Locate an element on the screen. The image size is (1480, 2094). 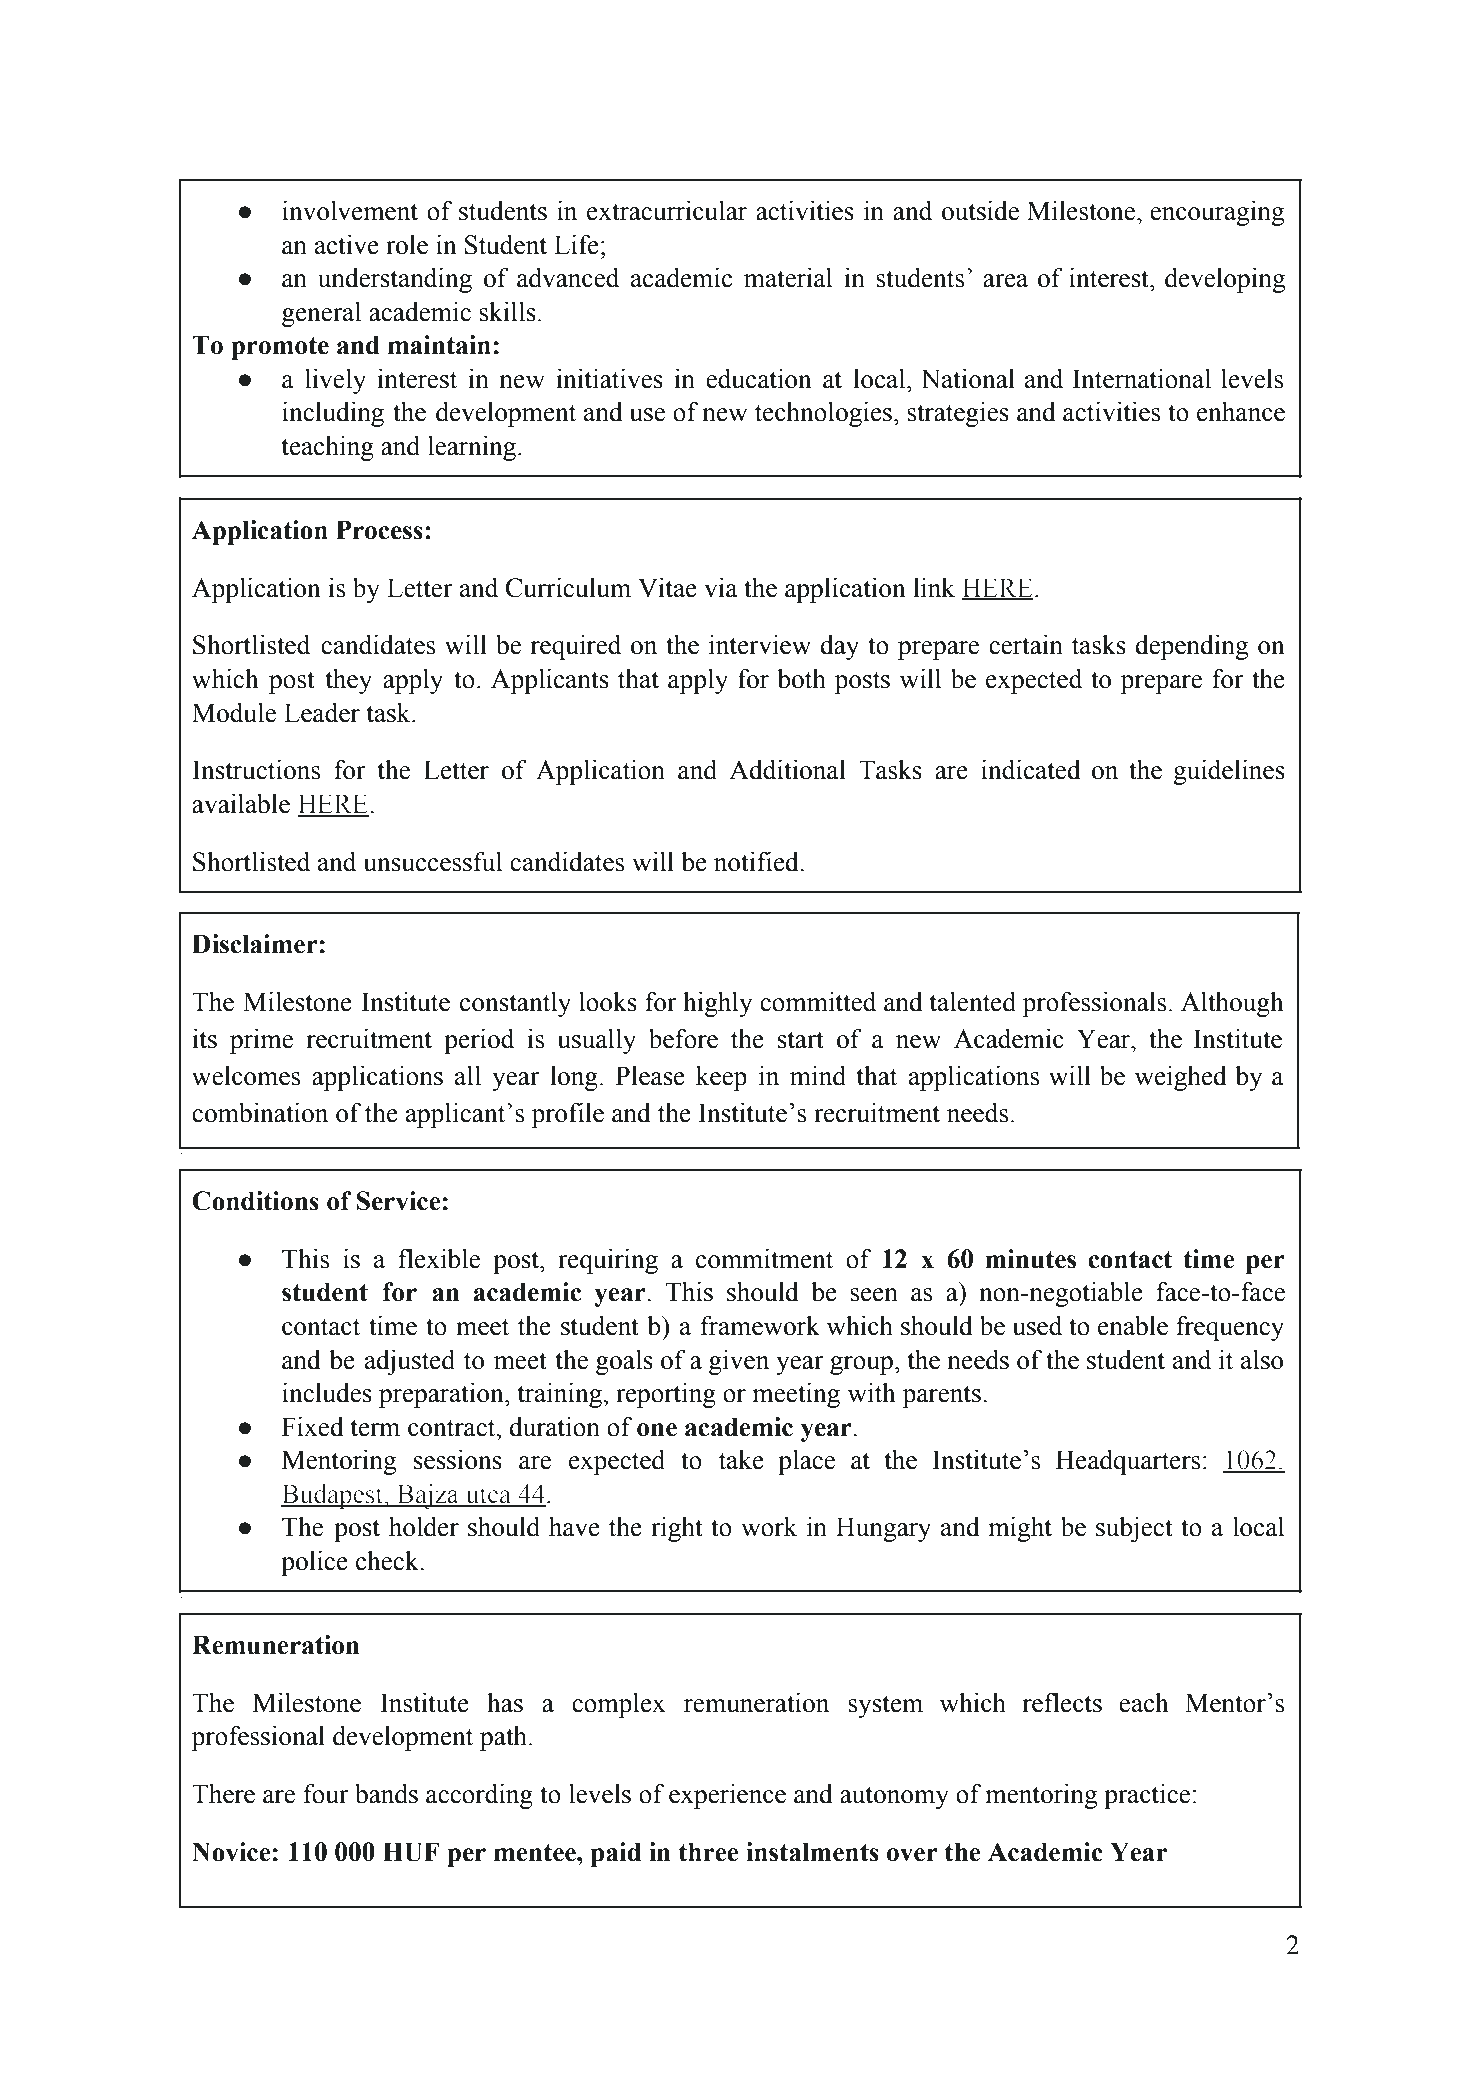
developing is located at coordinates (1225, 280).
